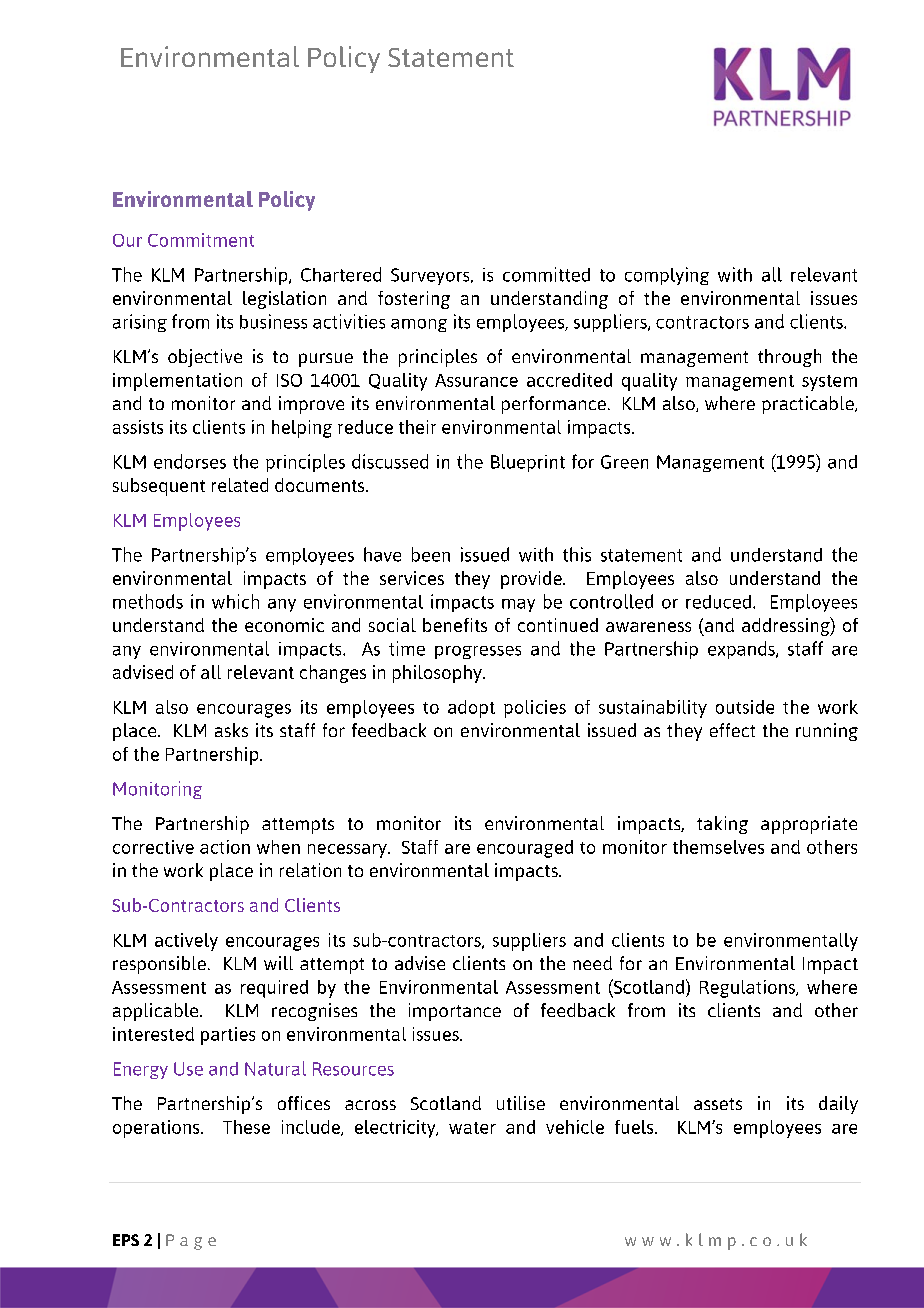 The width and height of the page is (924, 1308). I want to click on Surveyors, so click(431, 276).
